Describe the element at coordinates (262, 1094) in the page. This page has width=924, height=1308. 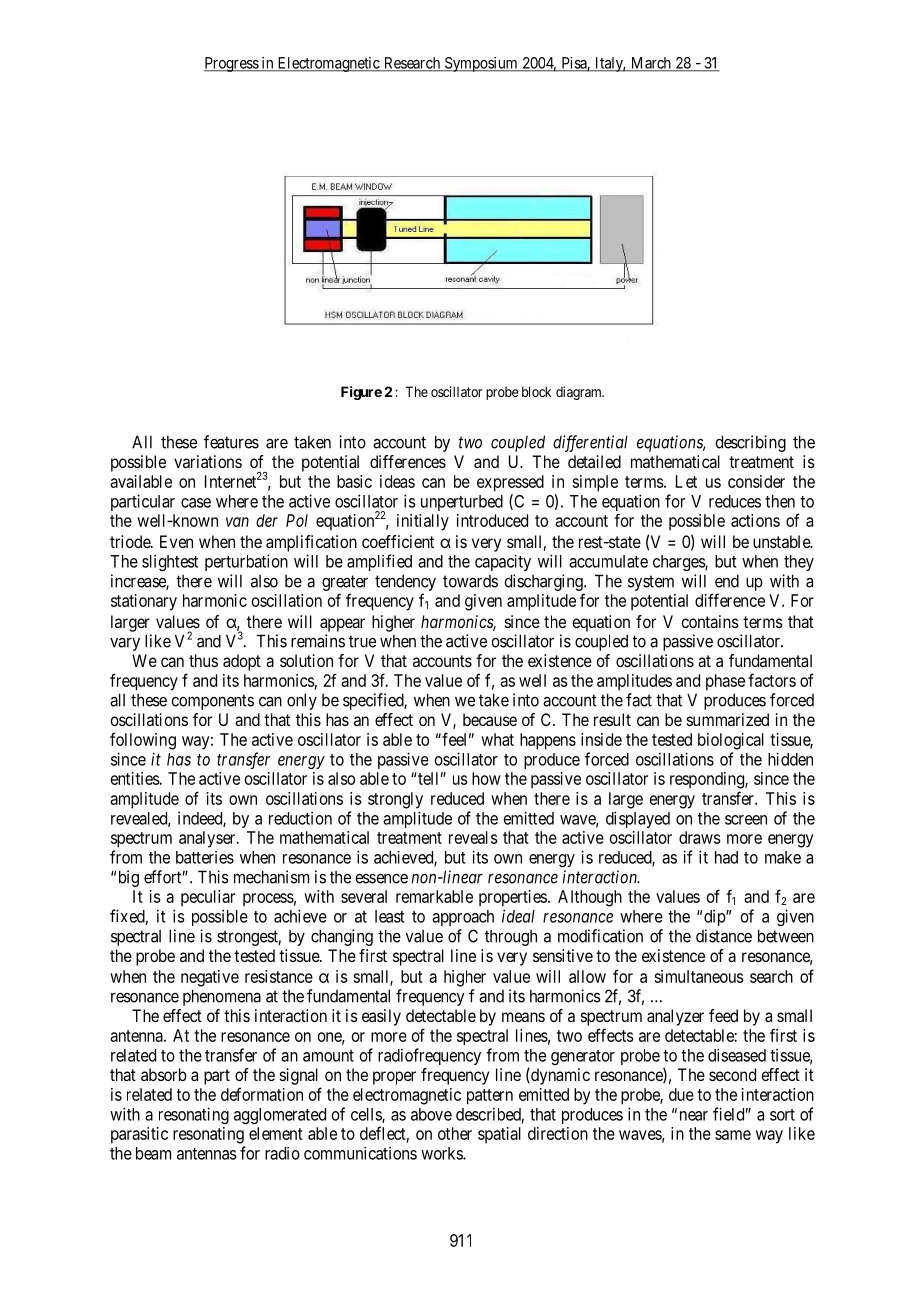
I see `deformation` at that location.
